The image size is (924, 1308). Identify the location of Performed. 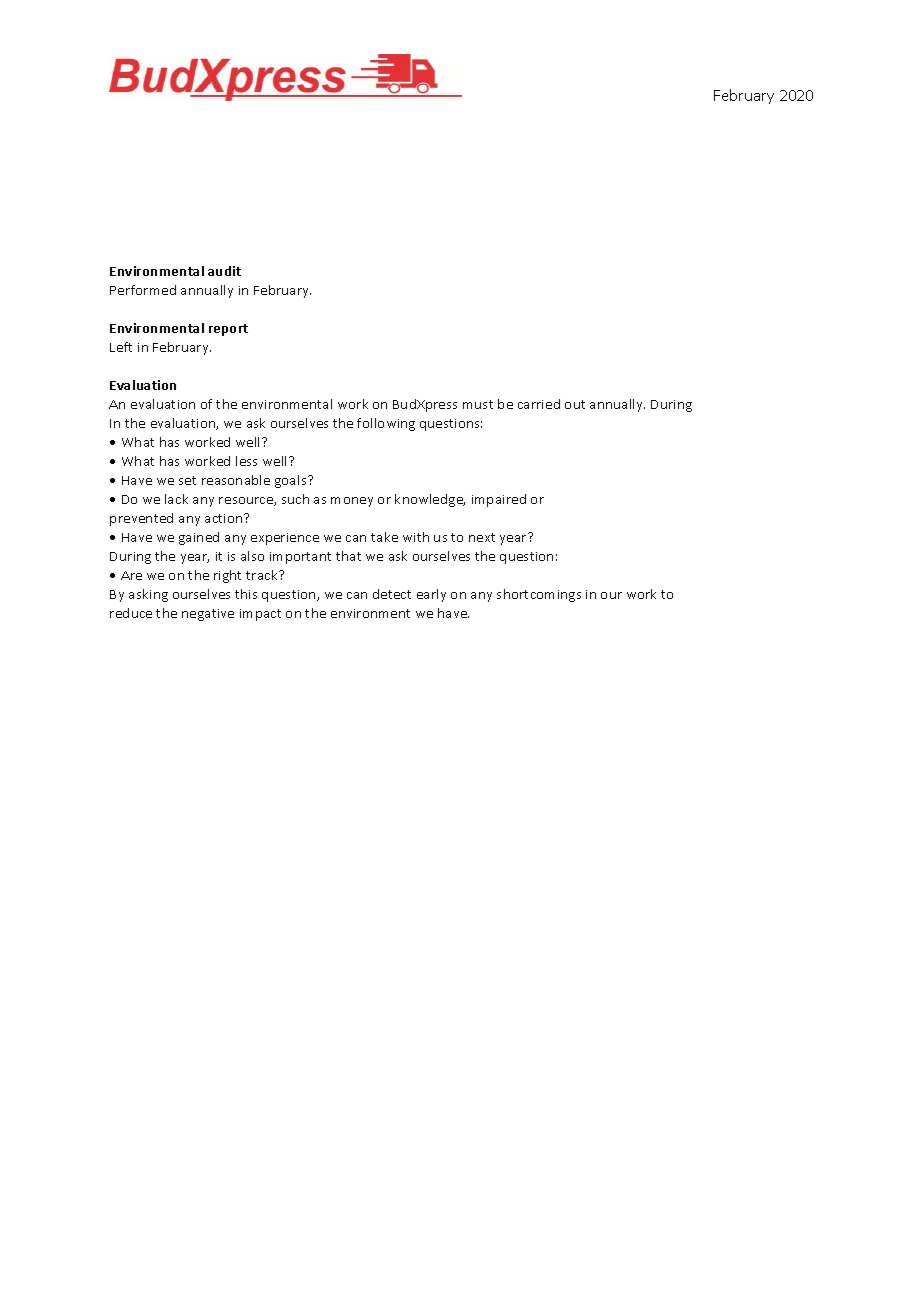
(143, 290).
